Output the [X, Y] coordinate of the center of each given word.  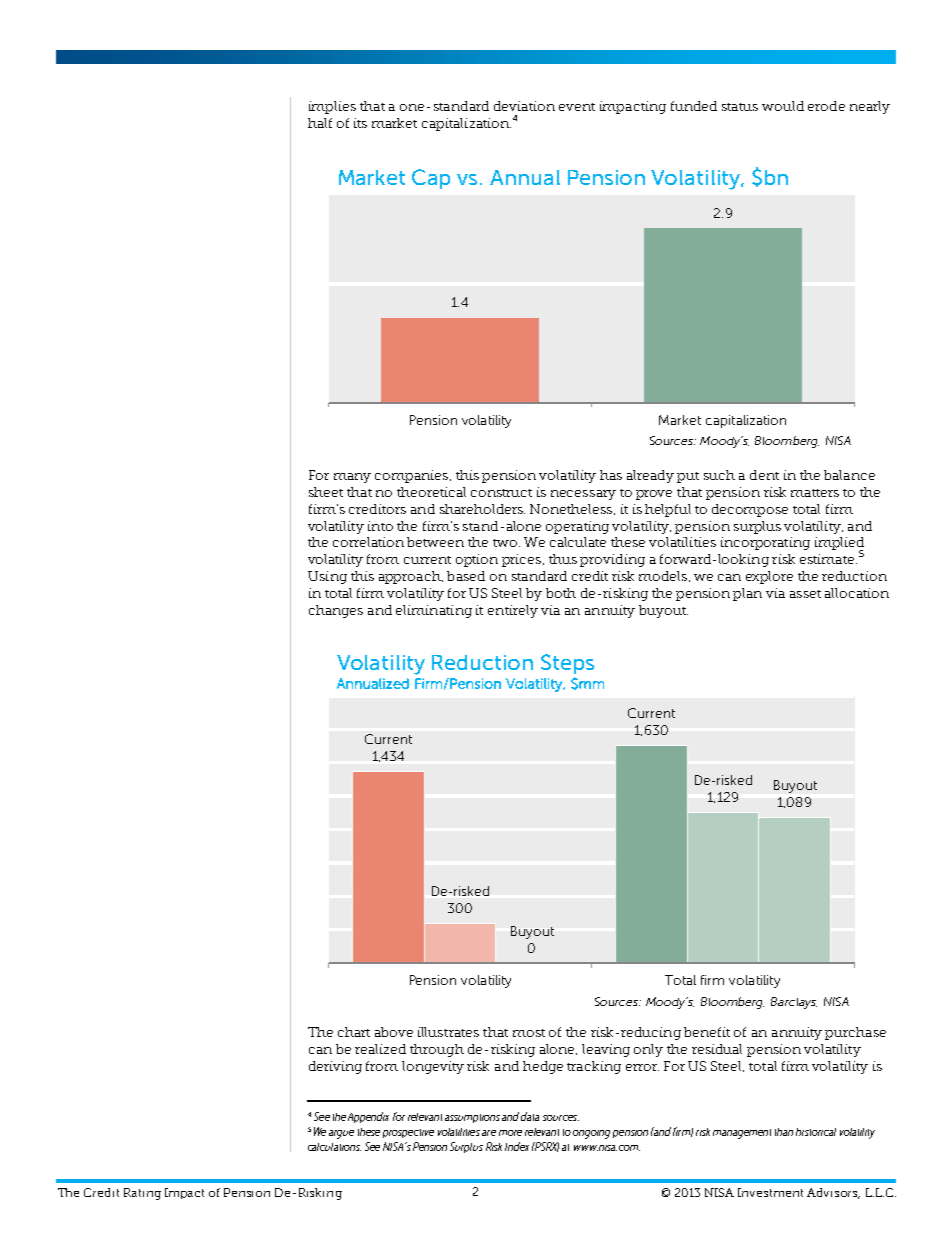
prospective [408, 1133]
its [360, 123]
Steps [567, 664]
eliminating [434, 611]
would [783, 106]
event [577, 107]
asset [805, 594]
